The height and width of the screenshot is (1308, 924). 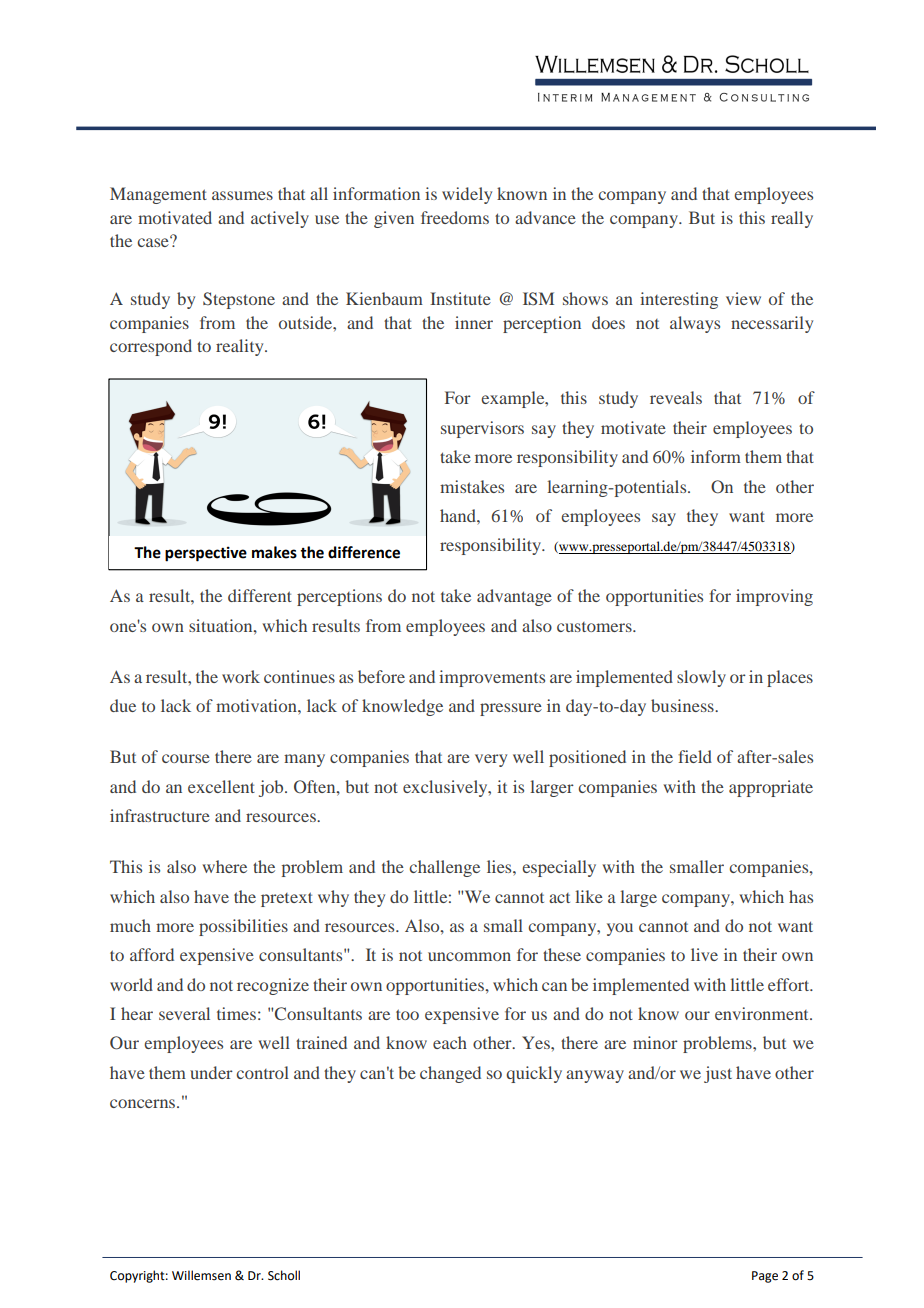 I want to click on assumes, so click(x=242, y=195).
